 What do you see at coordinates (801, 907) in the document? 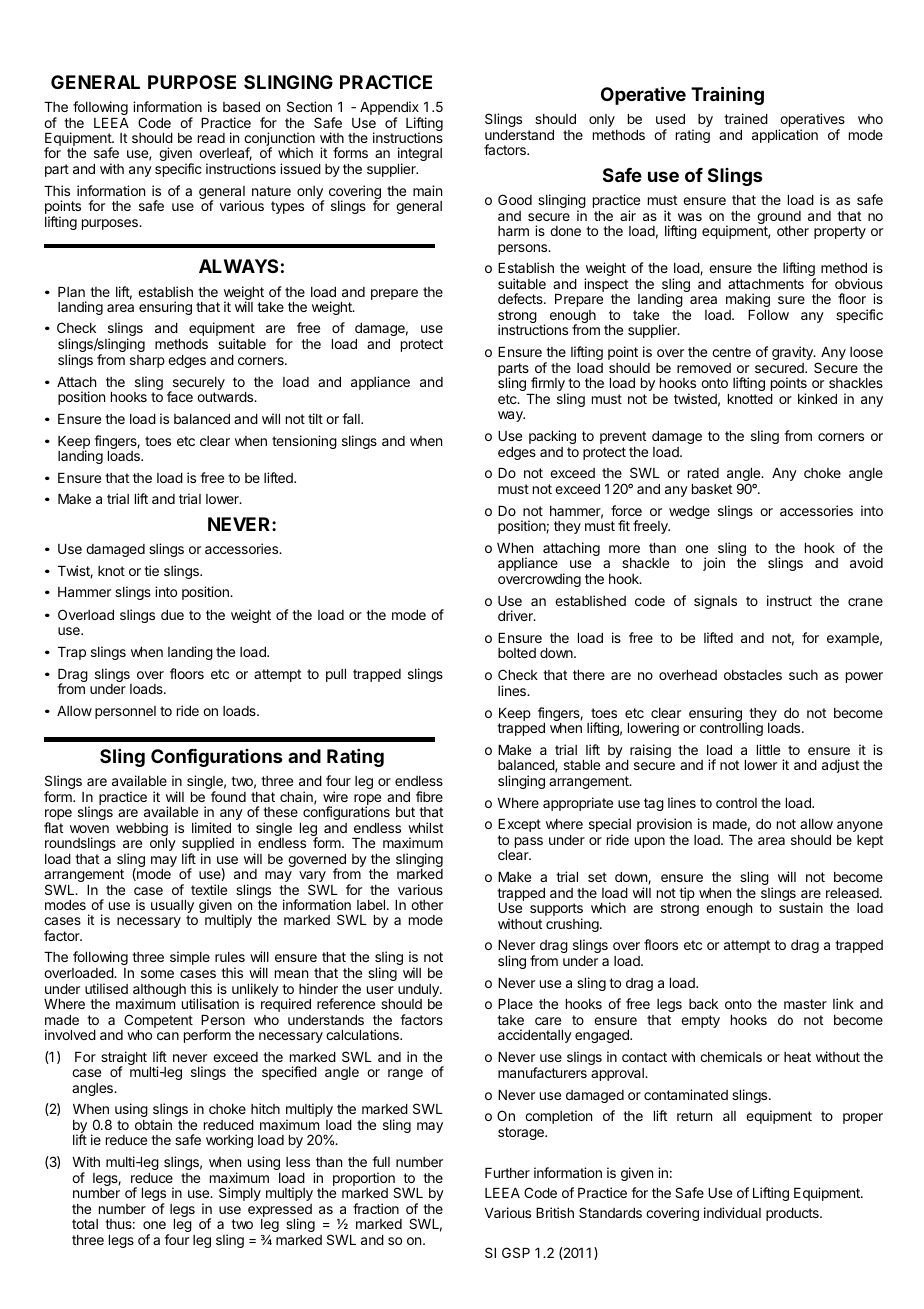
I see `sustain` at bounding box center [801, 907].
